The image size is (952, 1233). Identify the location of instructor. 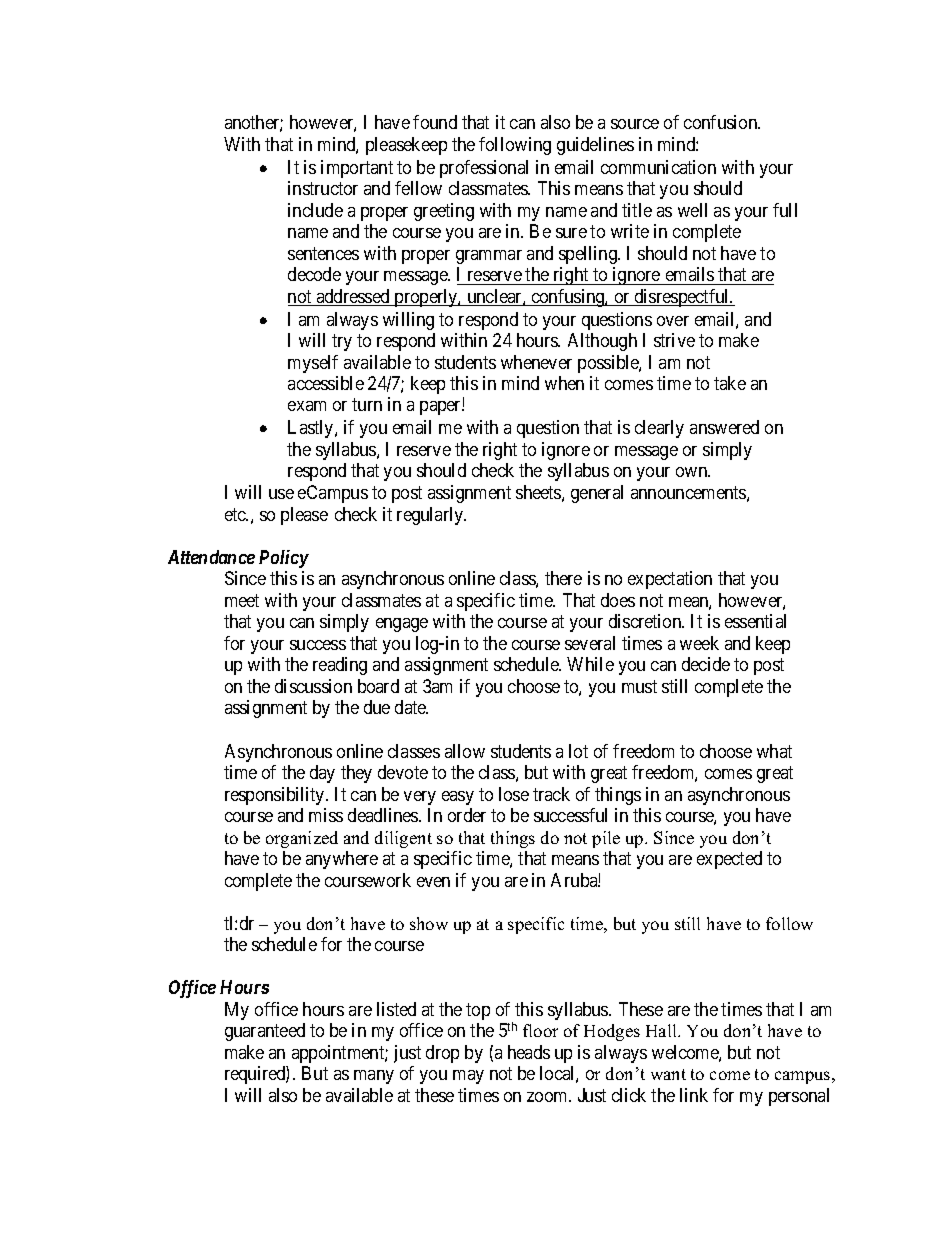
(323, 188).
